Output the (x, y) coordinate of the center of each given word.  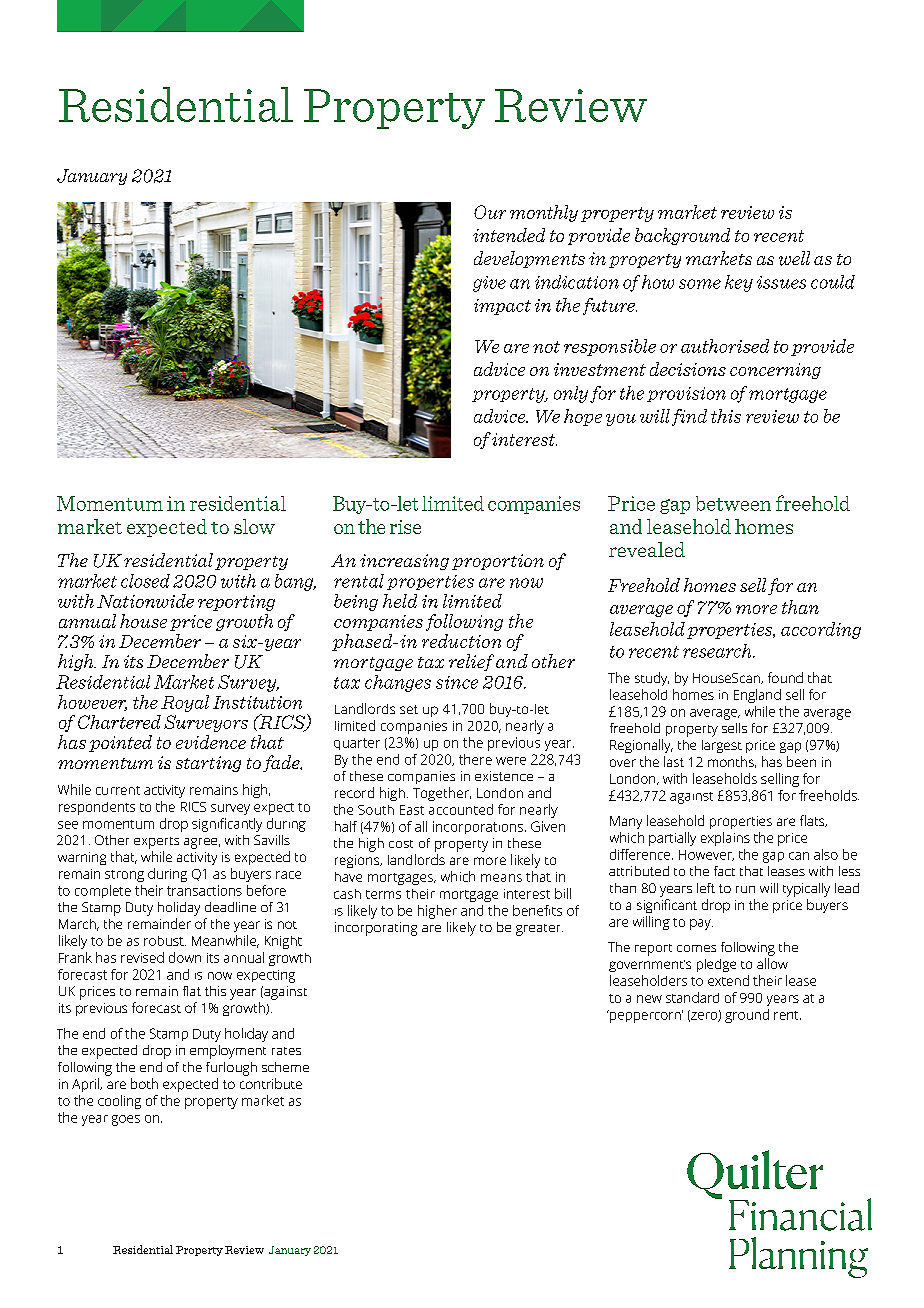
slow (254, 526)
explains (725, 839)
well (794, 258)
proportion (498, 562)
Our (490, 212)
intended (509, 235)
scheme (285, 1067)
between (733, 503)
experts (156, 843)
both (144, 1083)
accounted (461, 809)
